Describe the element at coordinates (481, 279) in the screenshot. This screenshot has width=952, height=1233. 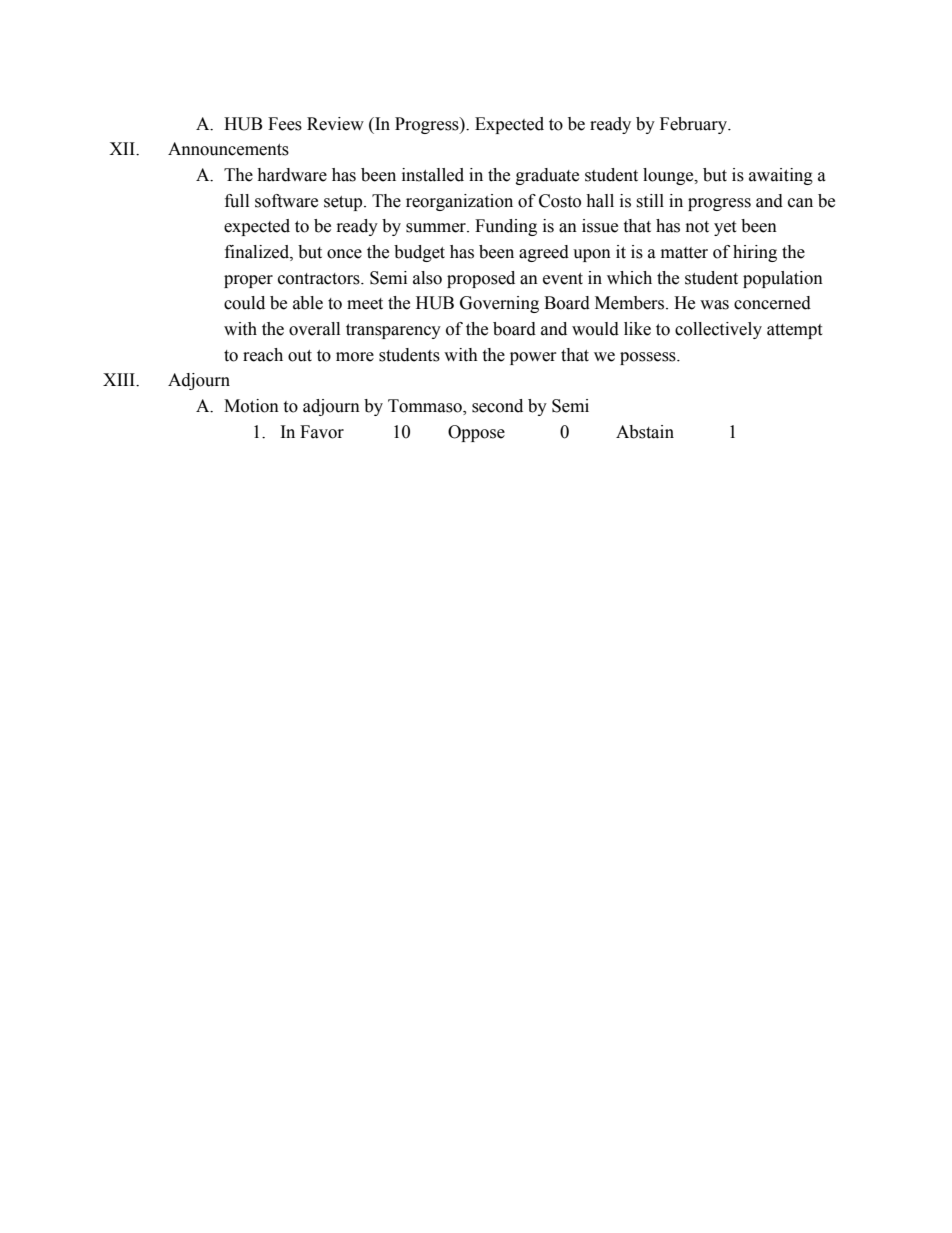
I see `proposed` at that location.
